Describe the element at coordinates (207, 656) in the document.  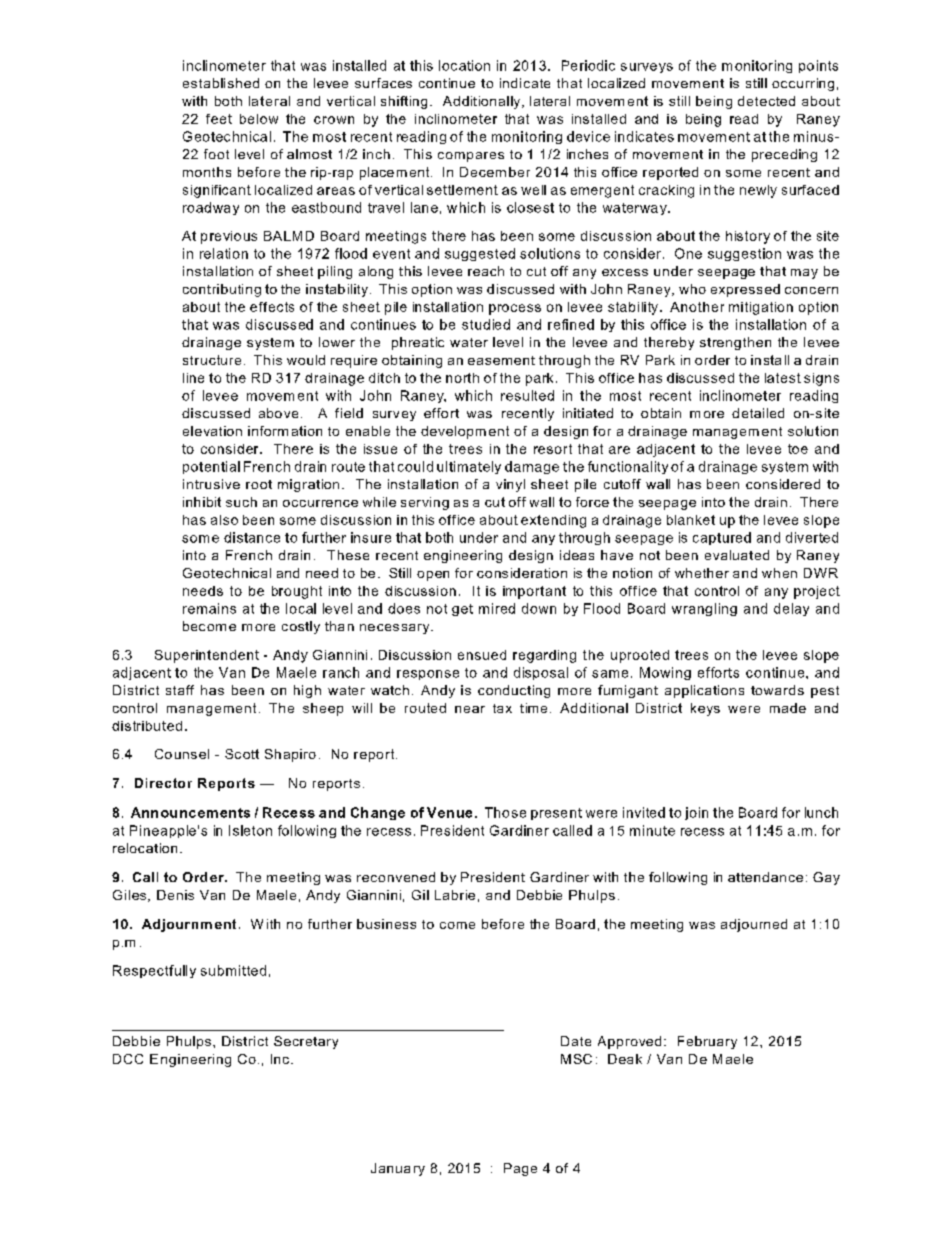
I see `Superintendent` at that location.
